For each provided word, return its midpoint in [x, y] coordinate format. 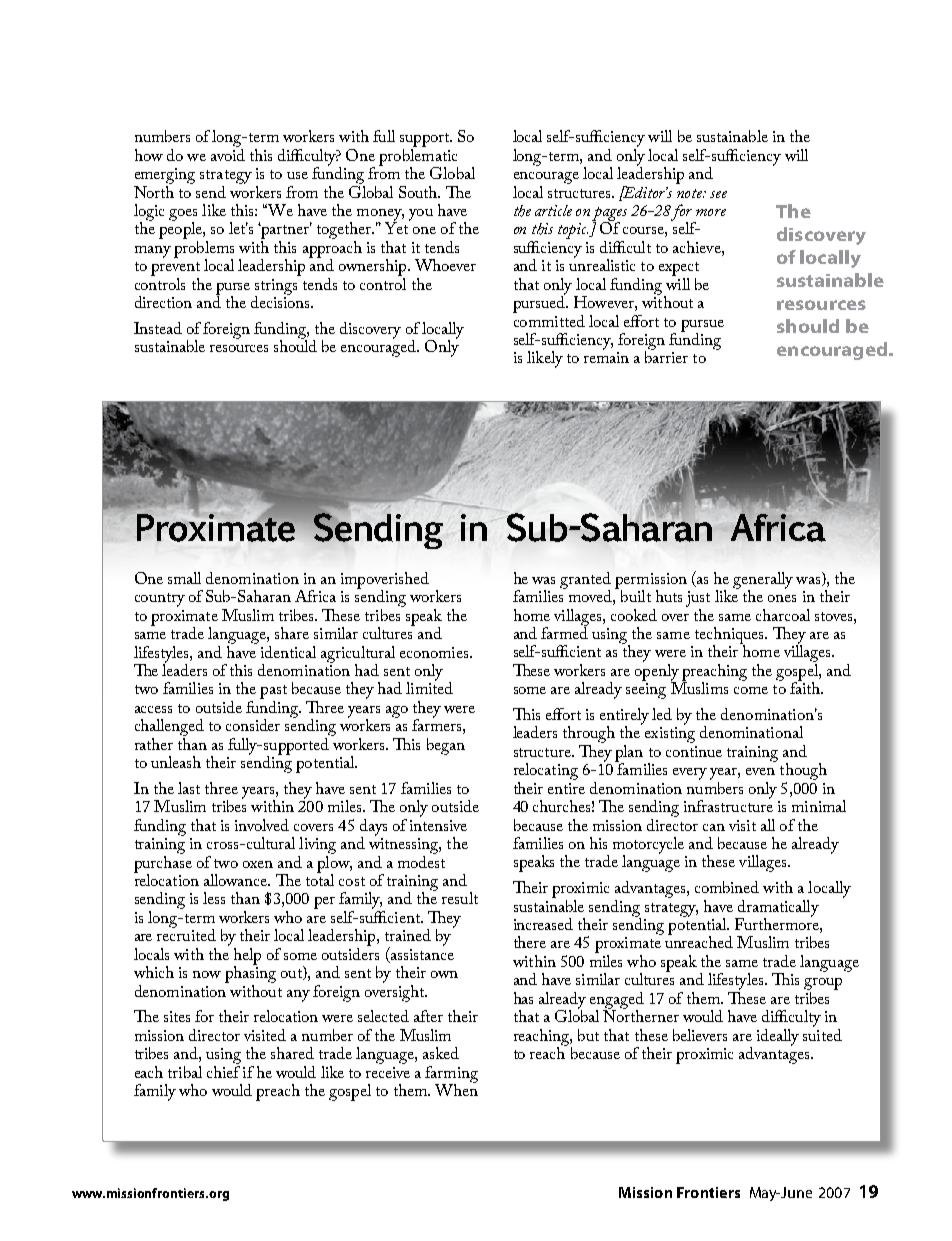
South [419, 192]
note [691, 193]
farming [451, 1075]
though [803, 771]
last [189, 788]
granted [585, 581]
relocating [546, 771]
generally [763, 581]
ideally [778, 1037]
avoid [228, 153]
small [184, 578]
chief [223, 1070]
